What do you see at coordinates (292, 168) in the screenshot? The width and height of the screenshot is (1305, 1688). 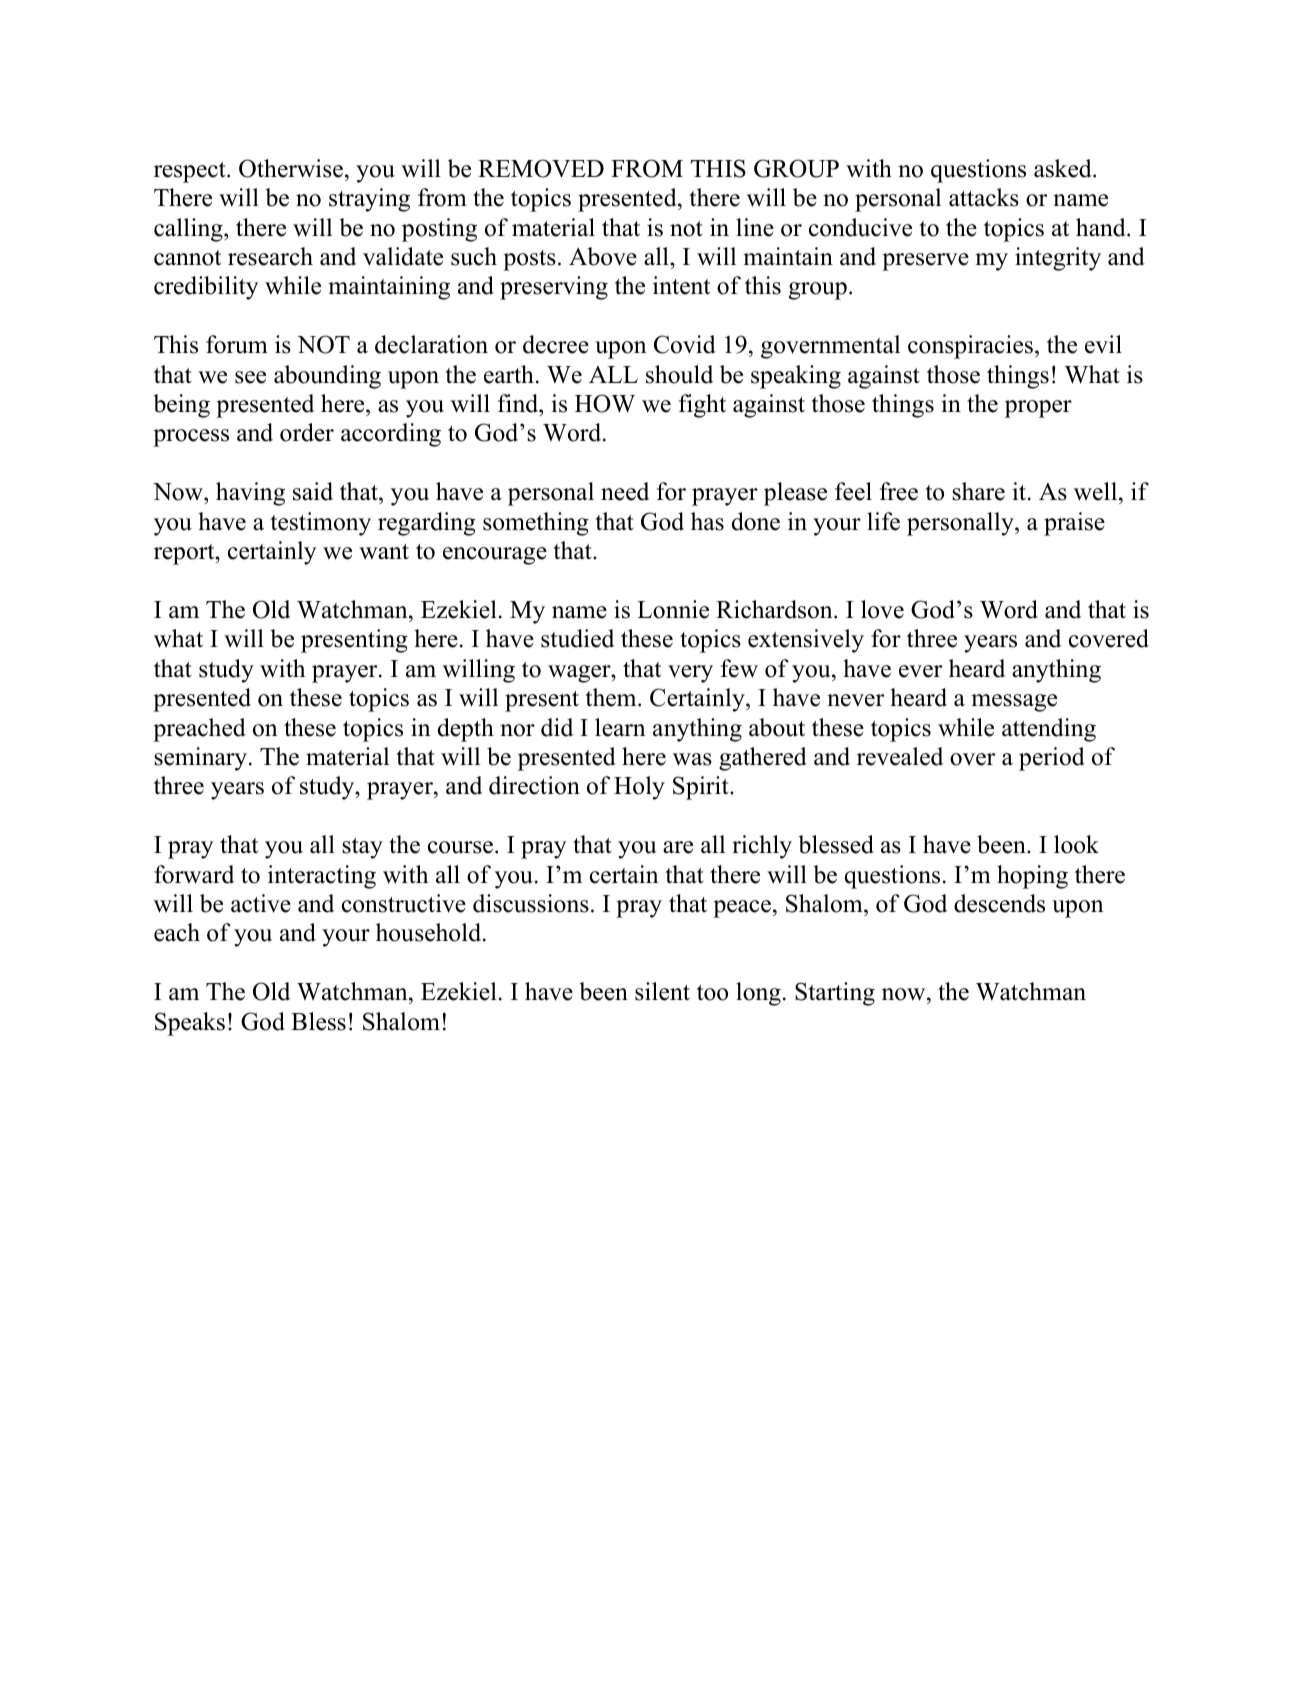 I see `Otherwise` at bounding box center [292, 168].
